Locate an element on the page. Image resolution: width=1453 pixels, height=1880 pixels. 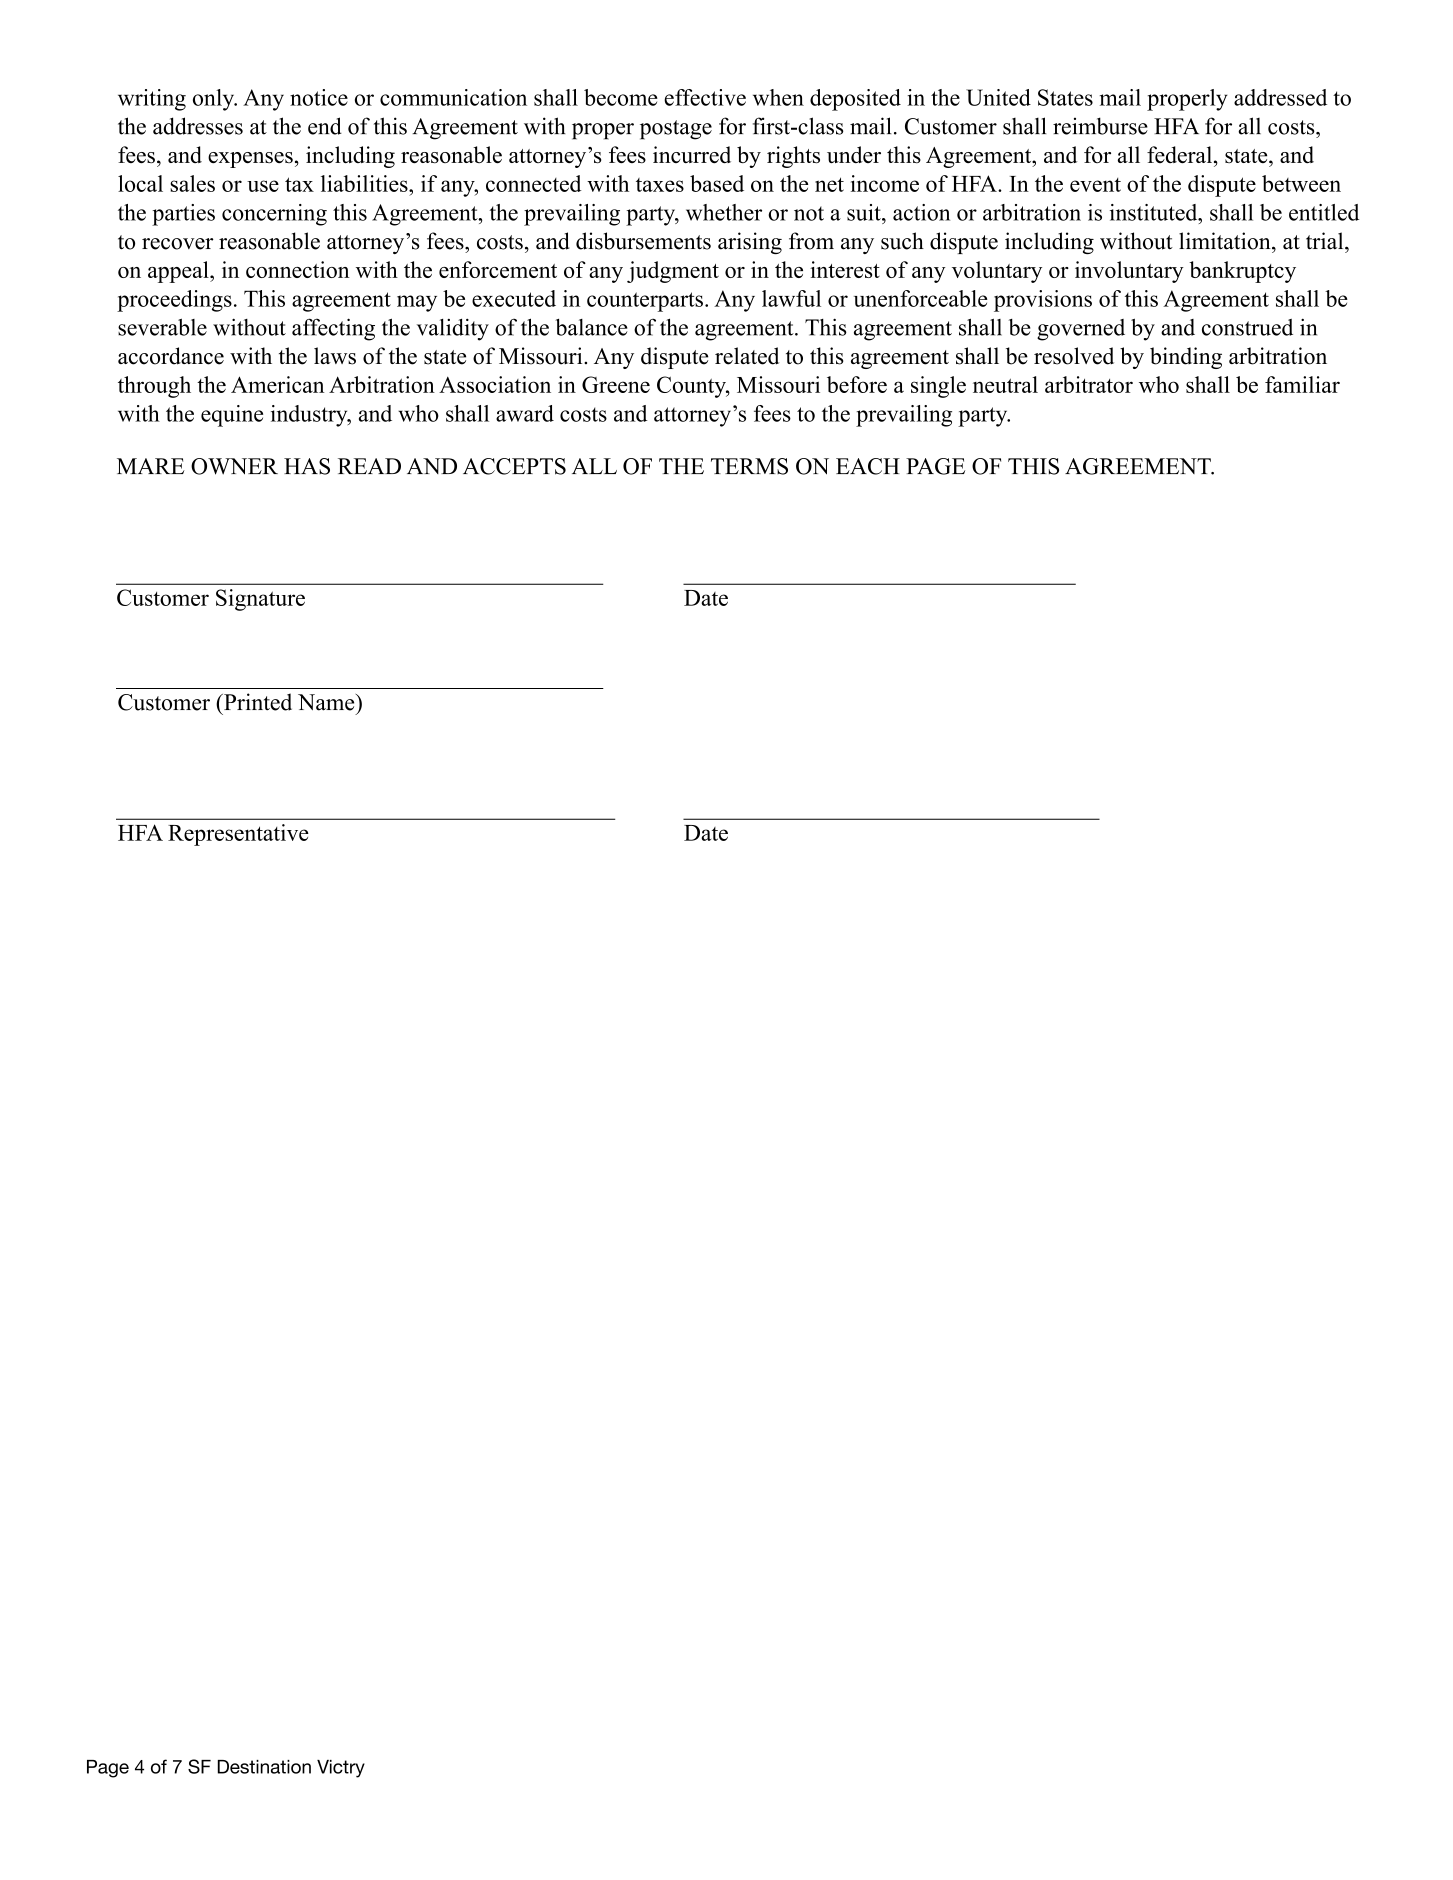
Printed is located at coordinates (257, 702).
